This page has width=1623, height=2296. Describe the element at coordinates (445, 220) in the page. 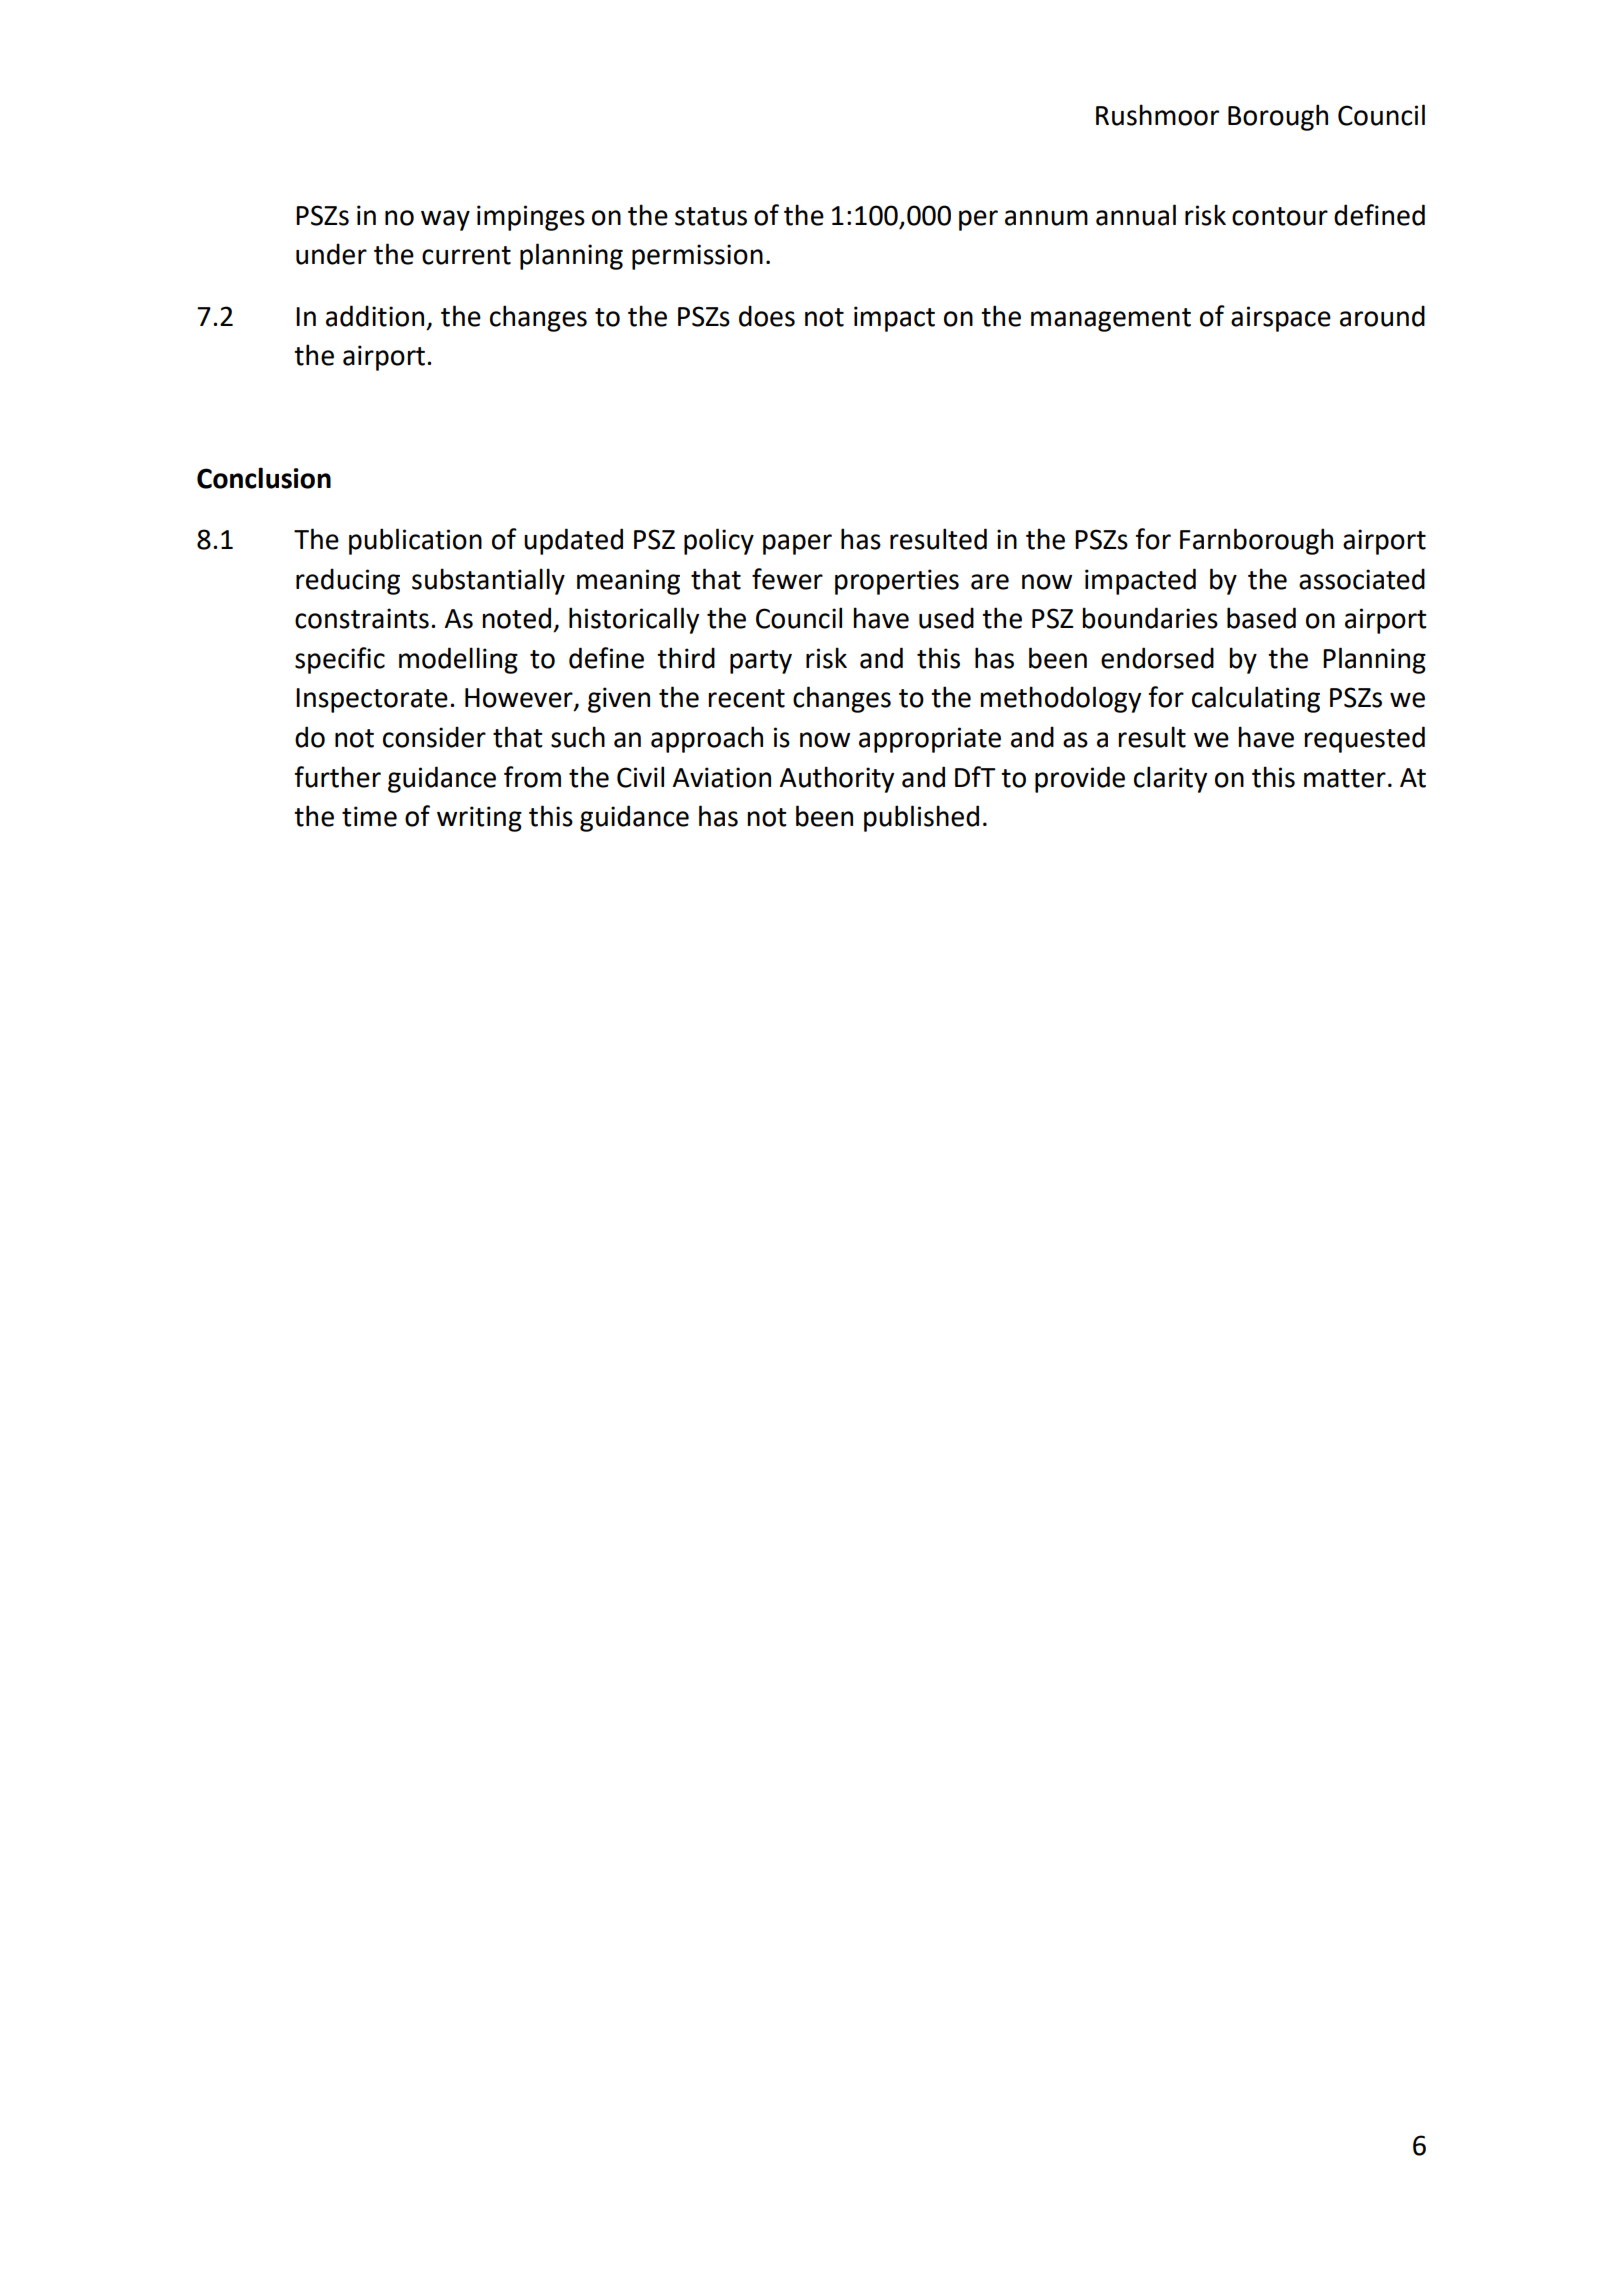

I see `way` at that location.
